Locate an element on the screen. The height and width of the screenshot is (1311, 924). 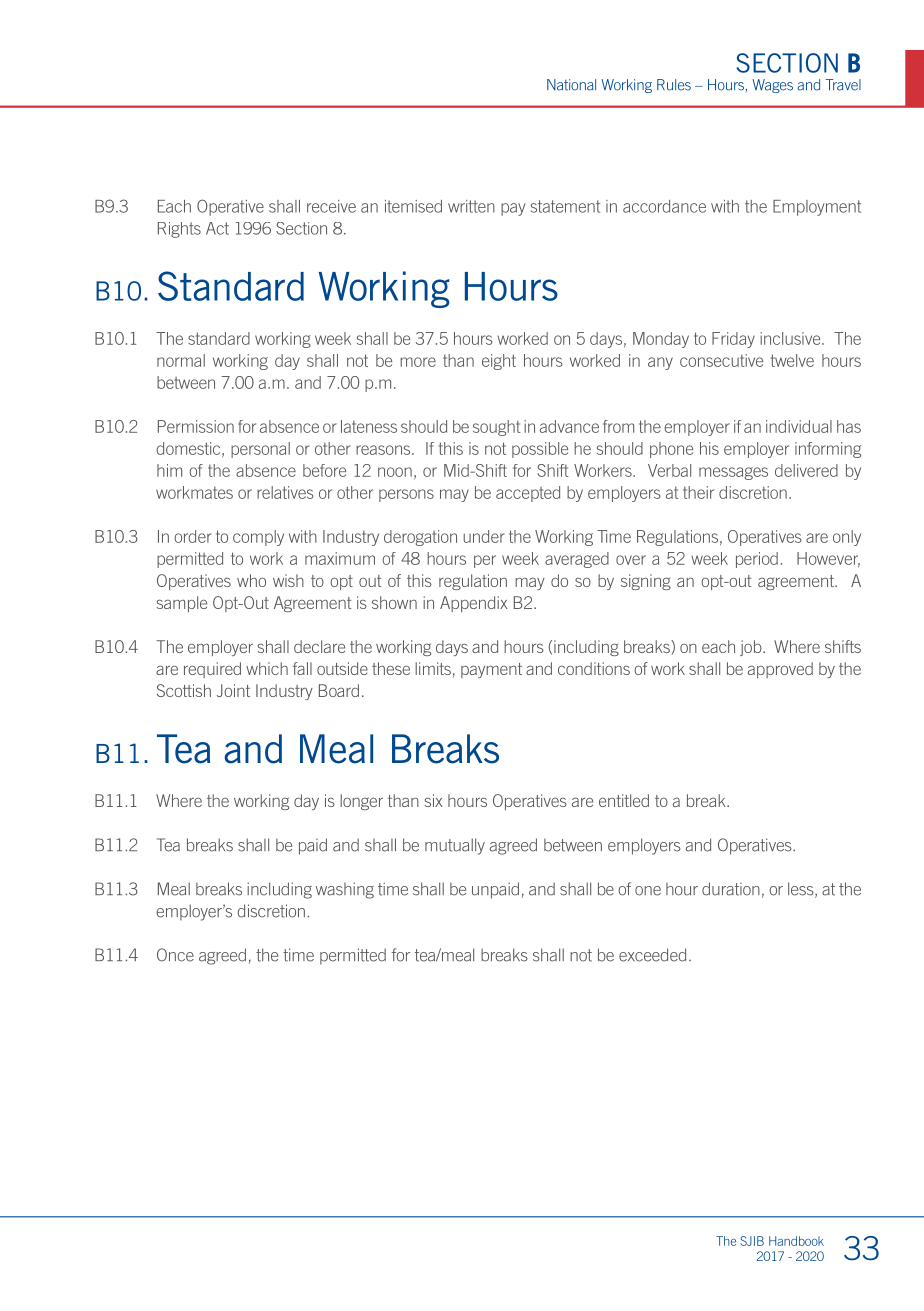
which is located at coordinates (267, 668).
